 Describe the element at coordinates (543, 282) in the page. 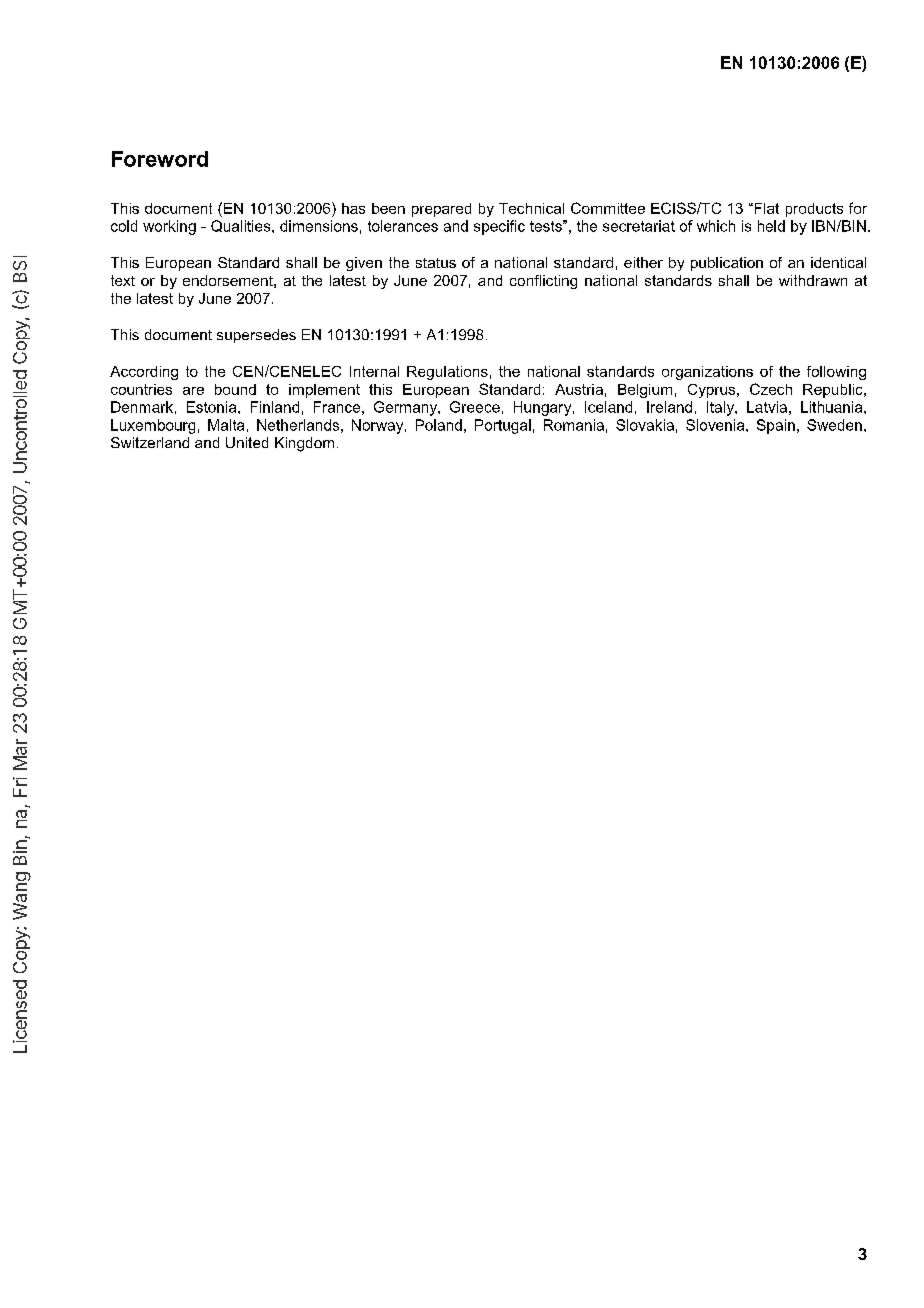

I see `conflicting` at that location.
